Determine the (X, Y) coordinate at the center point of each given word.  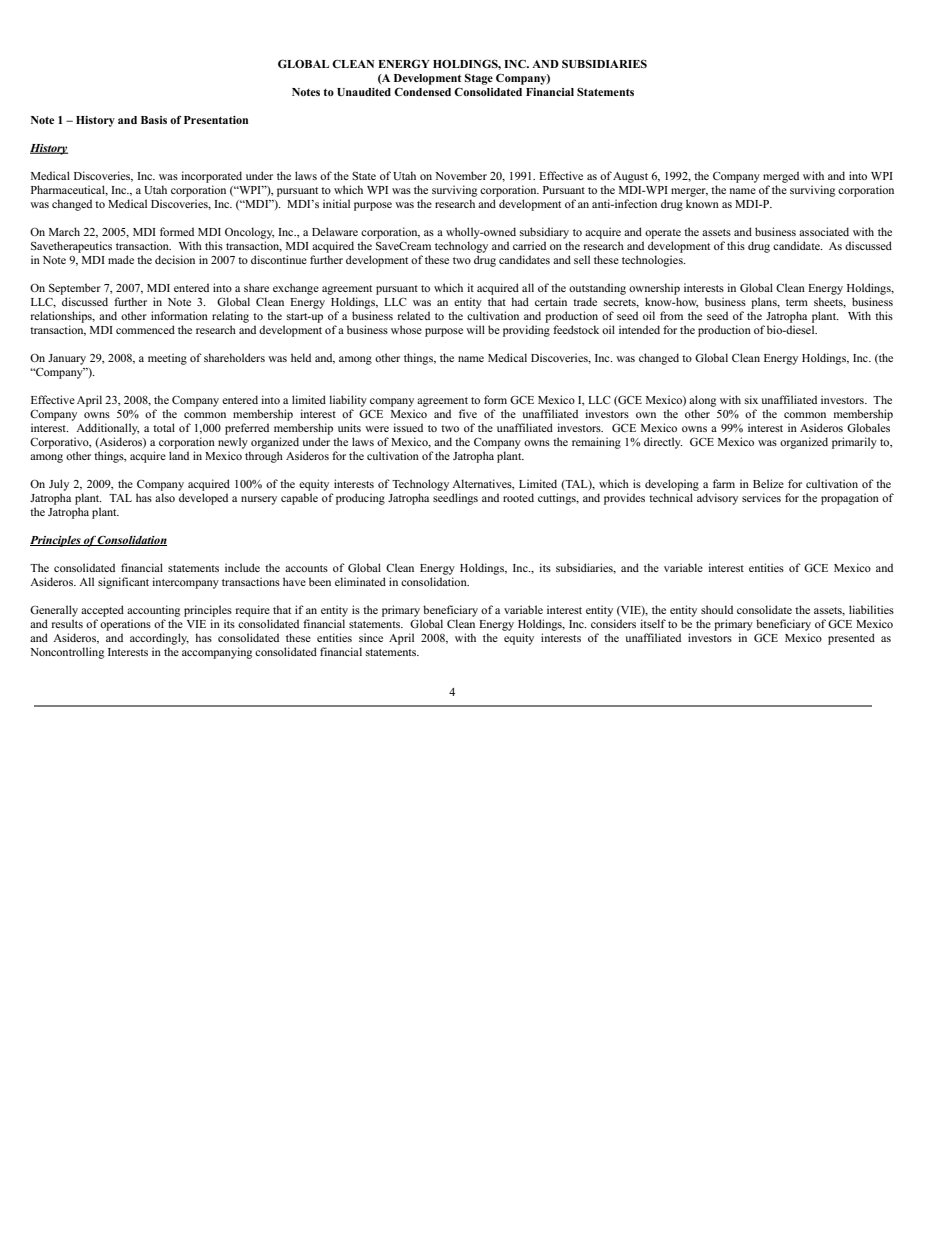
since (371, 637)
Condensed (422, 91)
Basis (154, 120)
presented (851, 639)
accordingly (159, 639)
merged (781, 177)
